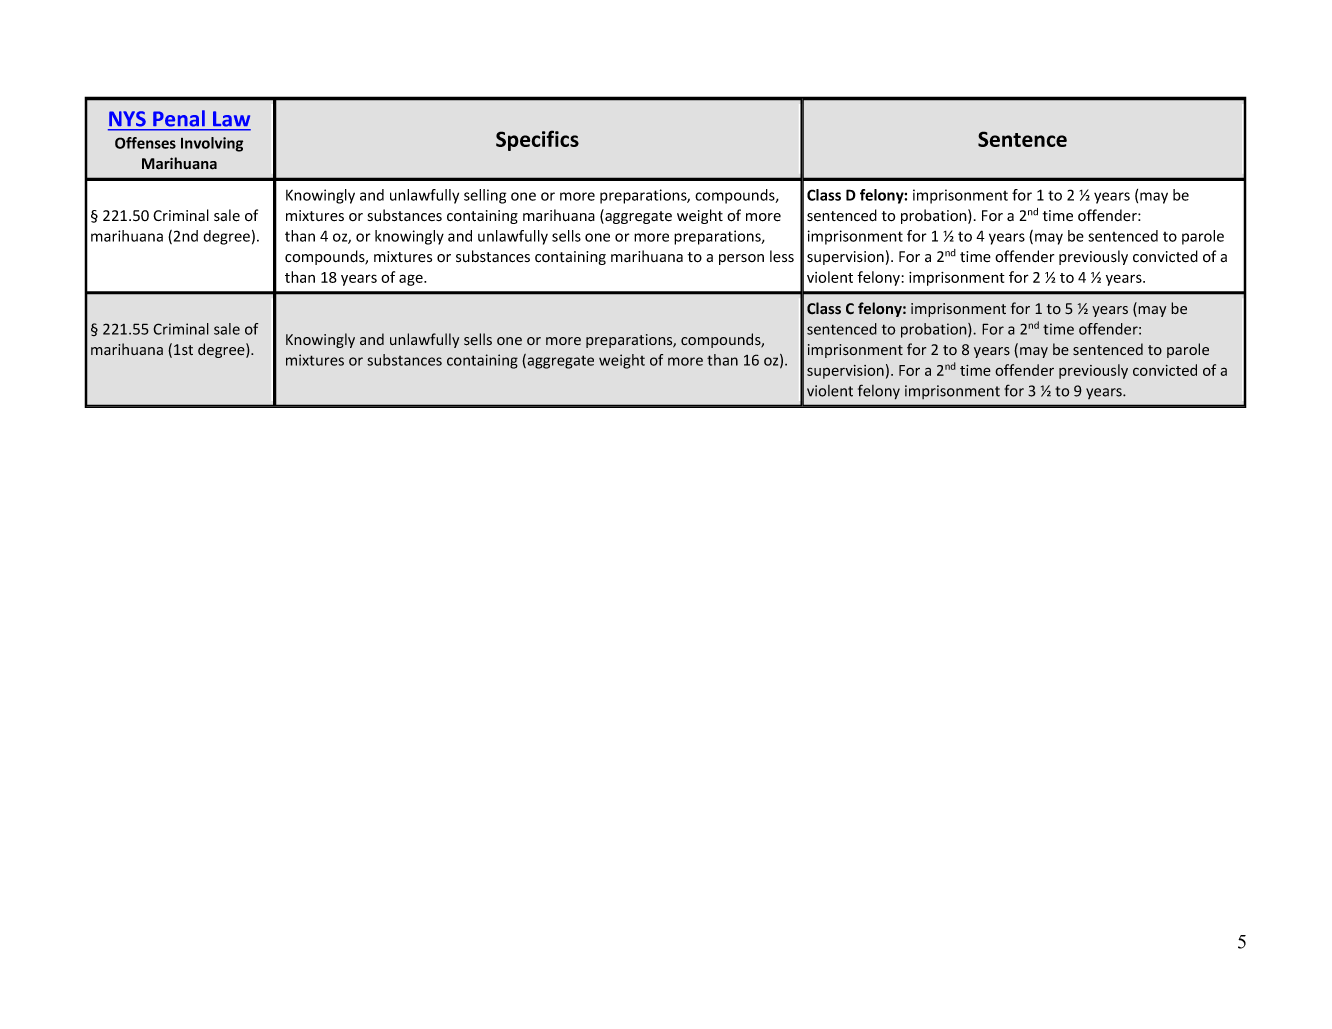 This page has width=1332, height=1029. I want to click on Involving, so click(212, 144).
